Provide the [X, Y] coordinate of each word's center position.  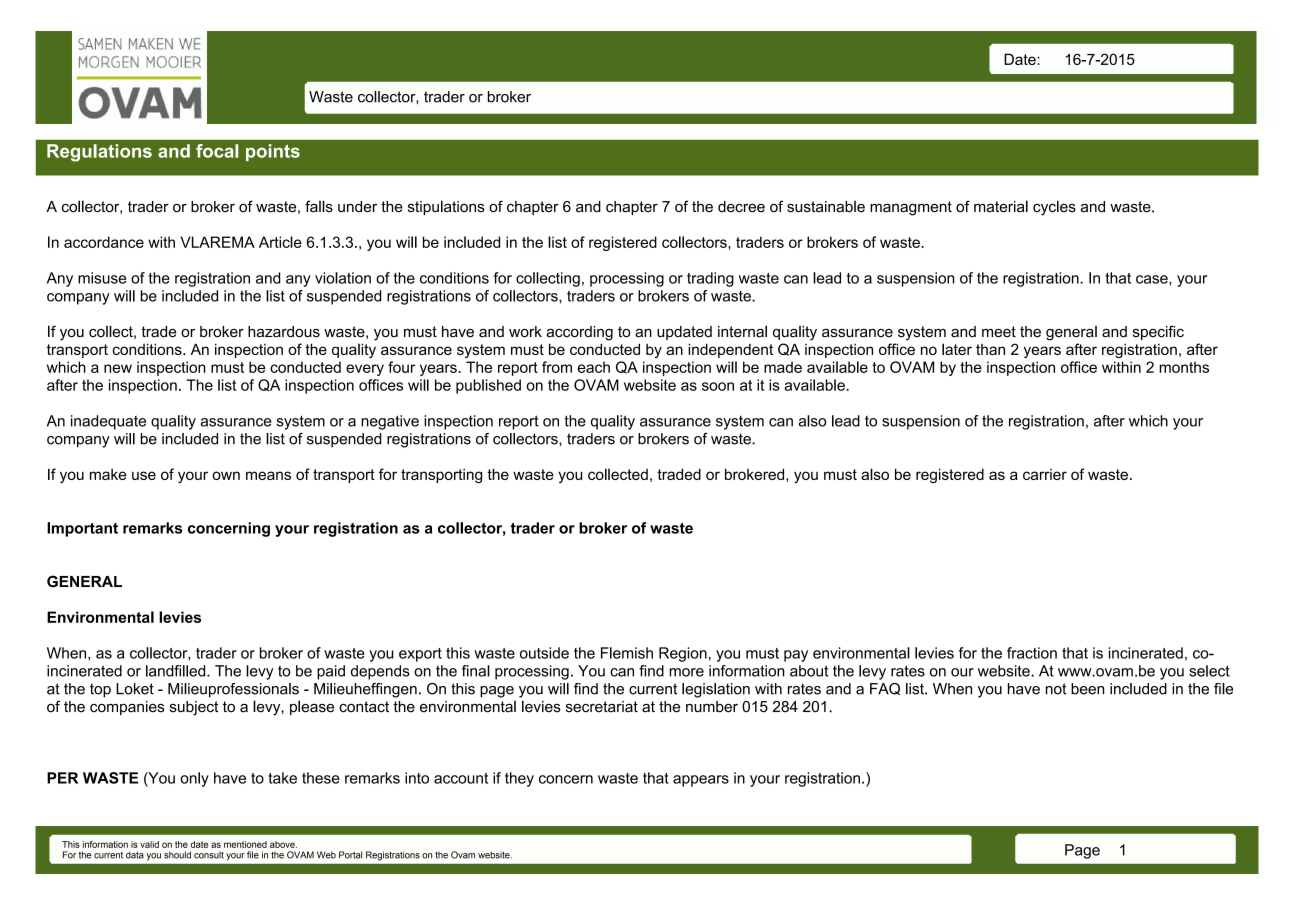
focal [217, 151]
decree [741, 207]
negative [390, 422]
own [226, 475]
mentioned [245, 844]
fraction [1032, 653]
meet [999, 332]
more [686, 672]
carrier [1045, 474]
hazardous [284, 332]
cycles [1054, 208]
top [100, 690]
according [580, 333]
